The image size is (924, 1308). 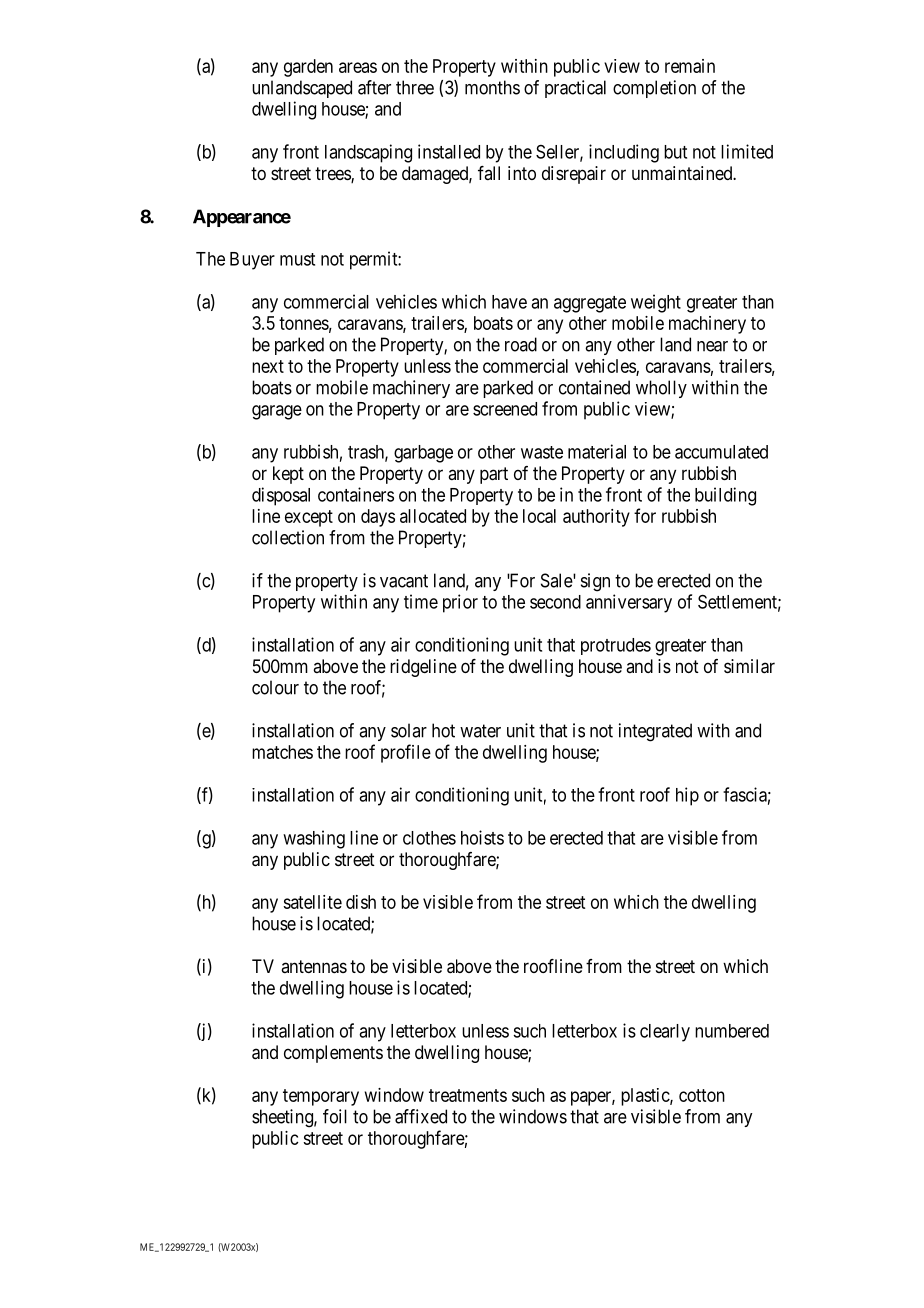 I want to click on remain, so click(x=690, y=66).
